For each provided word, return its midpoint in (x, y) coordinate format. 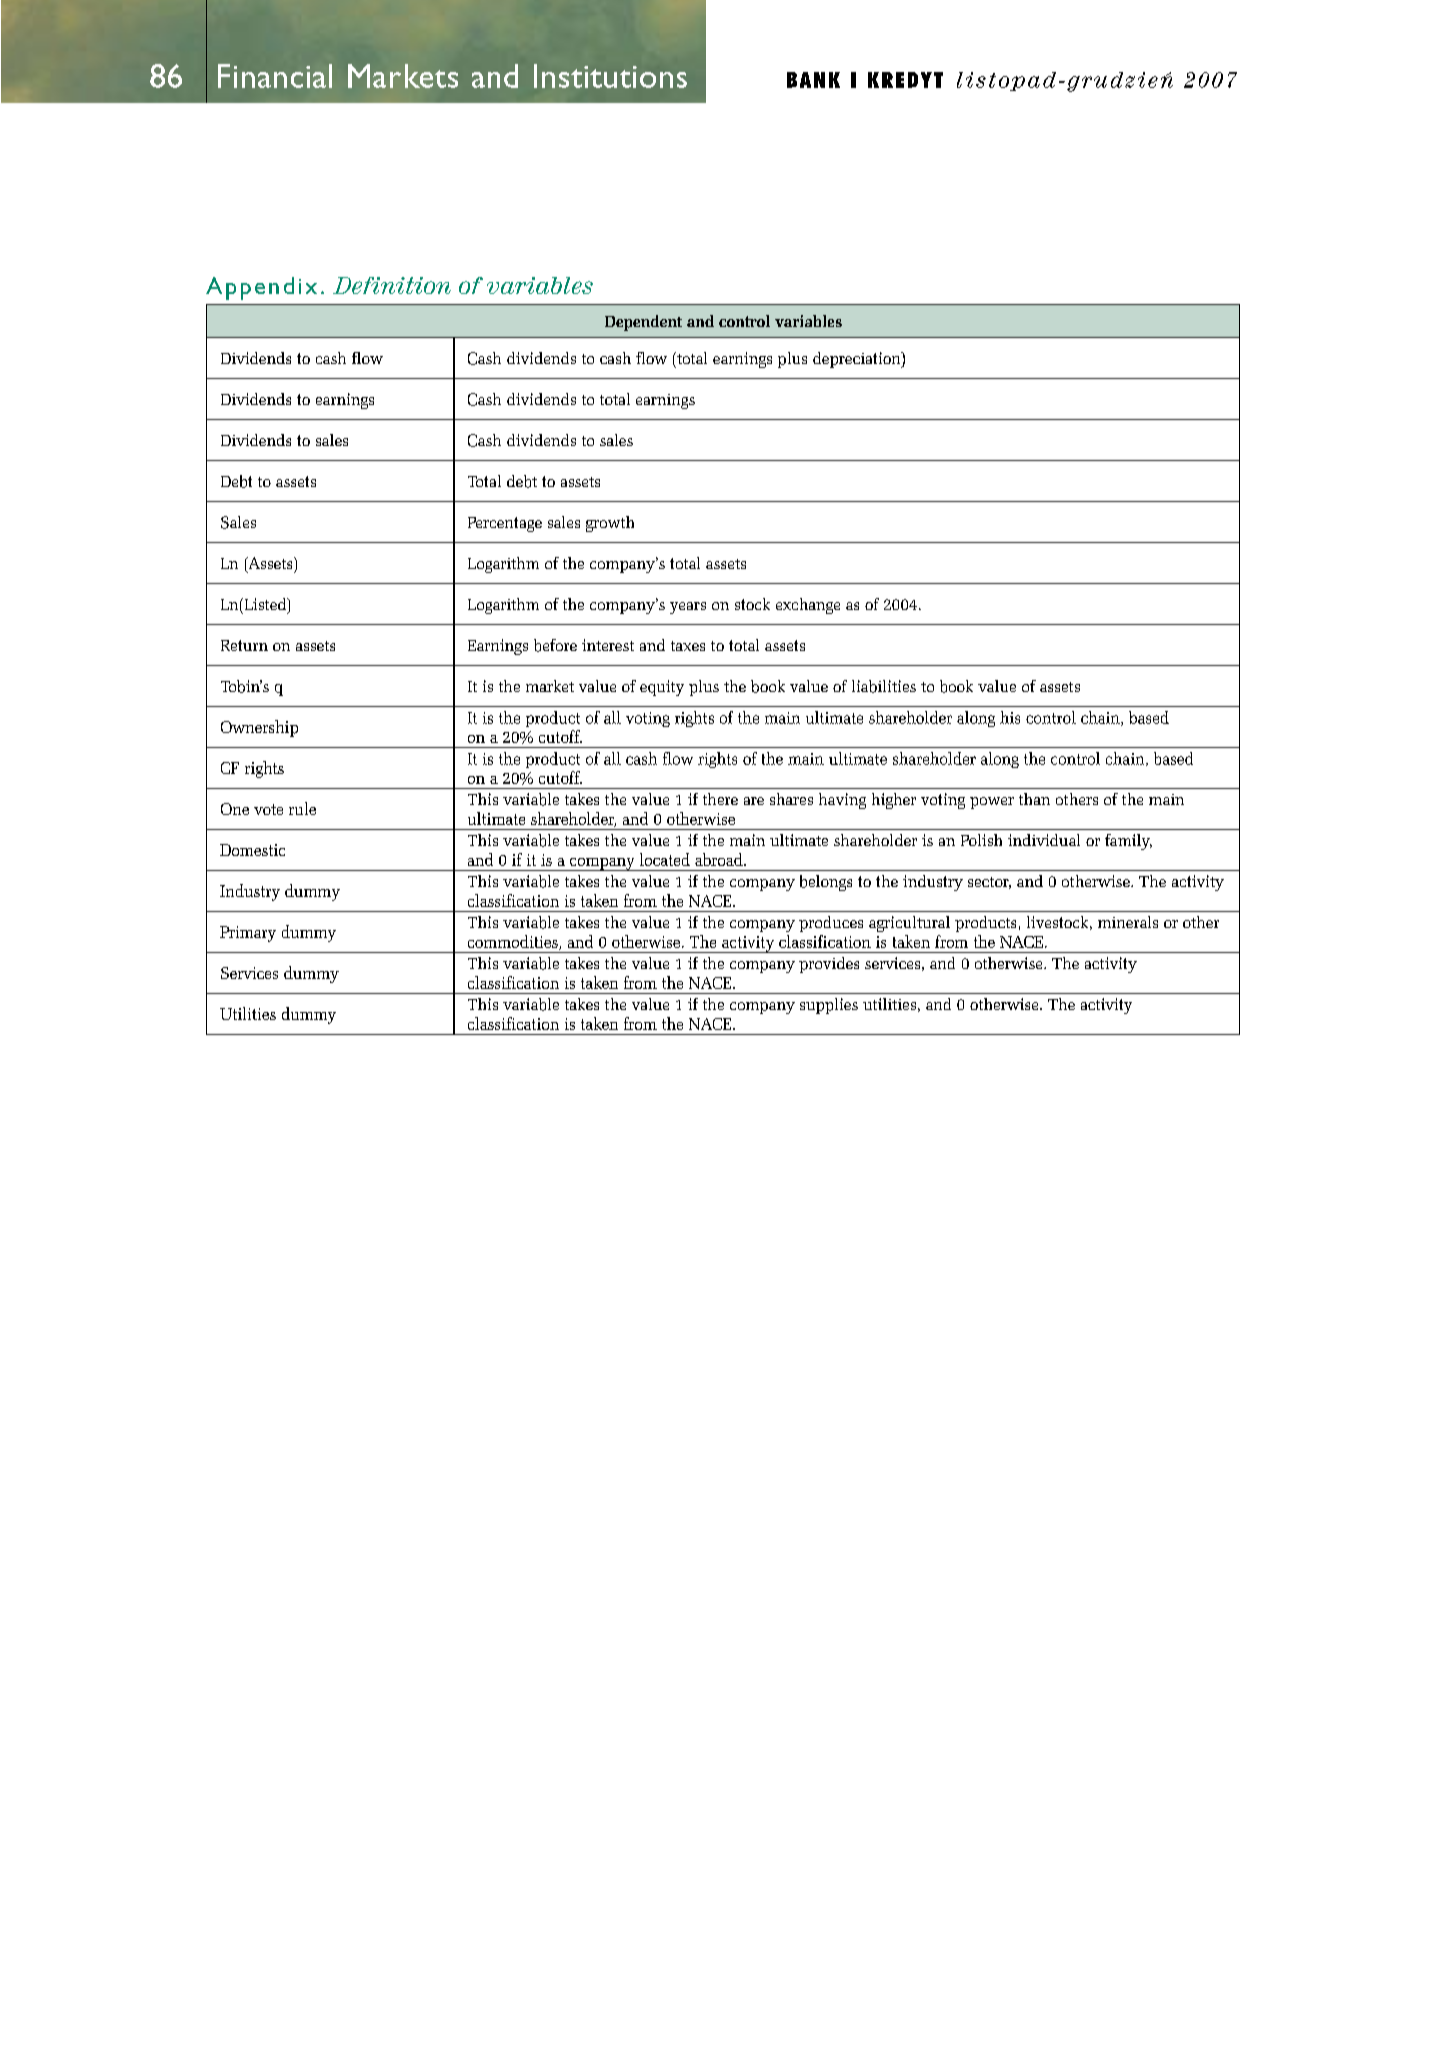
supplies (829, 1006)
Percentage (505, 524)
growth (610, 524)
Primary (248, 934)
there (720, 799)
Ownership (259, 728)
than (1034, 799)
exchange (808, 606)
